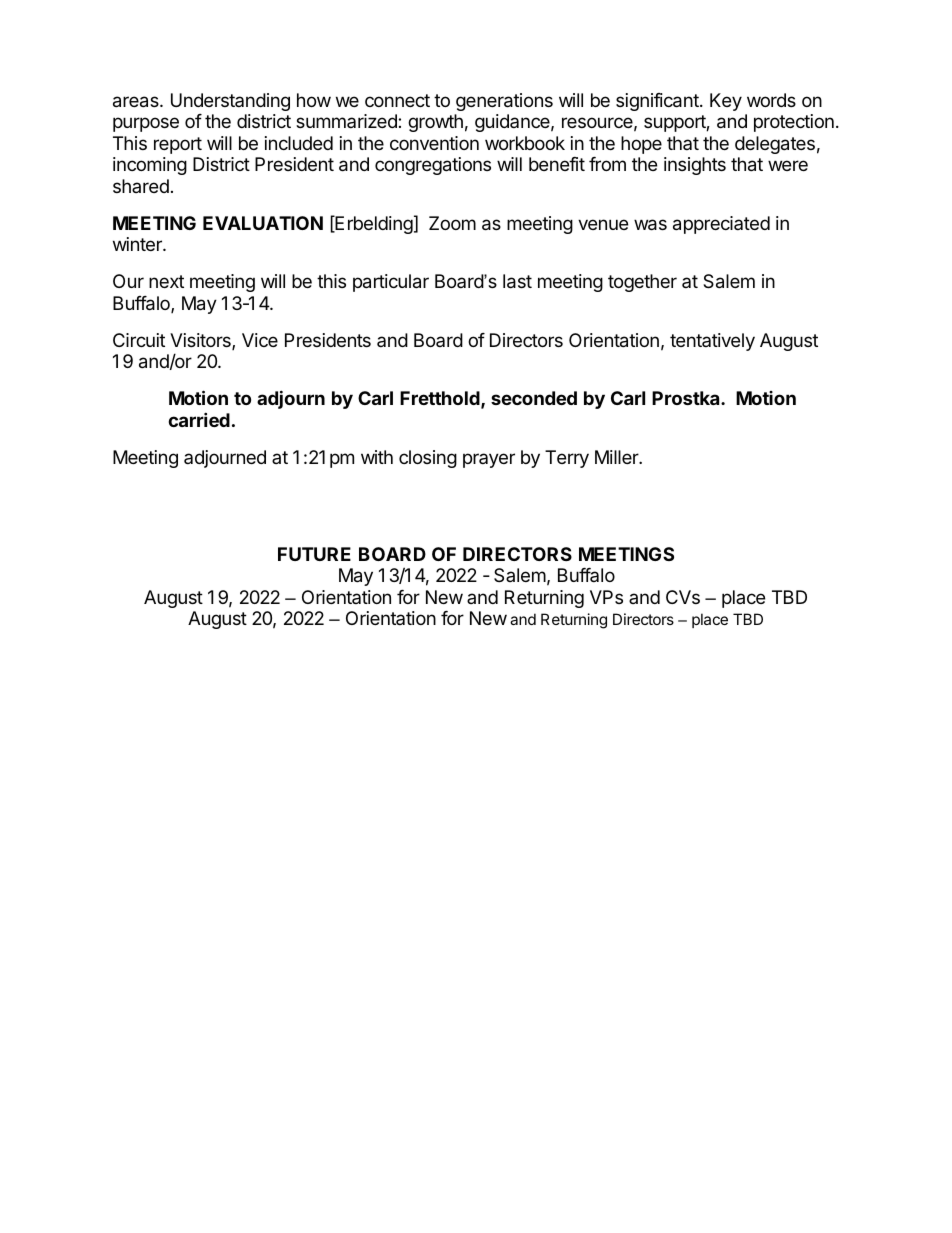  What do you see at coordinates (712, 342) in the image?
I see `tentatively` at bounding box center [712, 342].
